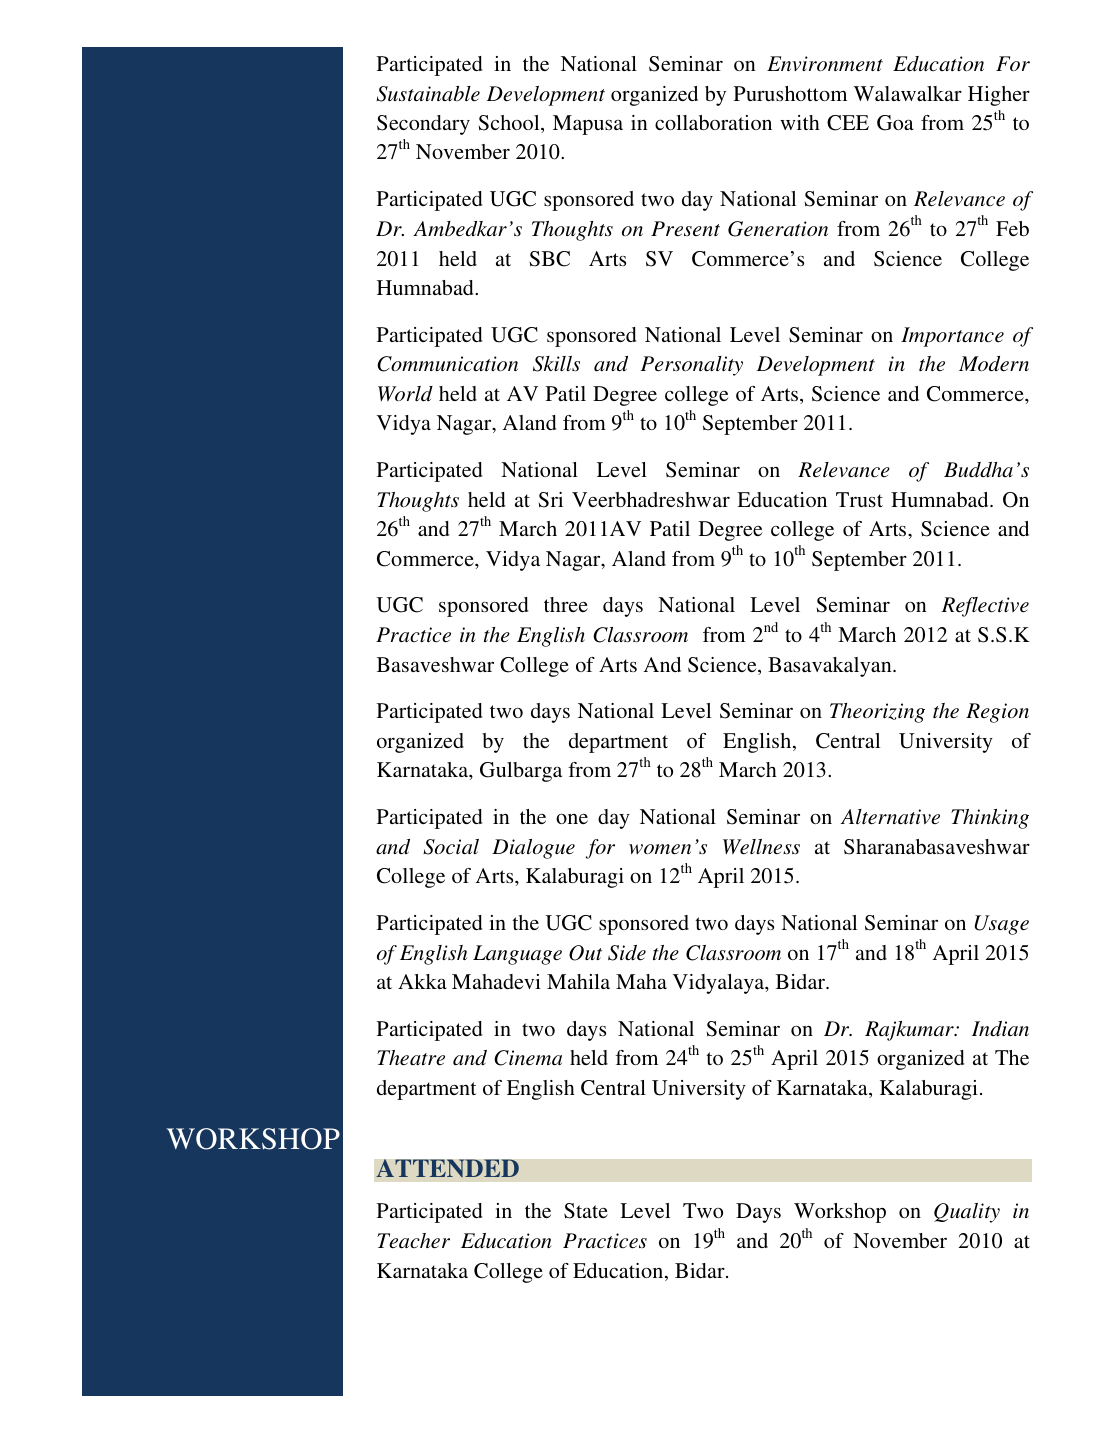 The height and width of the screenshot is (1448, 1119). Describe the element at coordinates (713, 122) in the screenshot. I see `collaboration` at that location.
